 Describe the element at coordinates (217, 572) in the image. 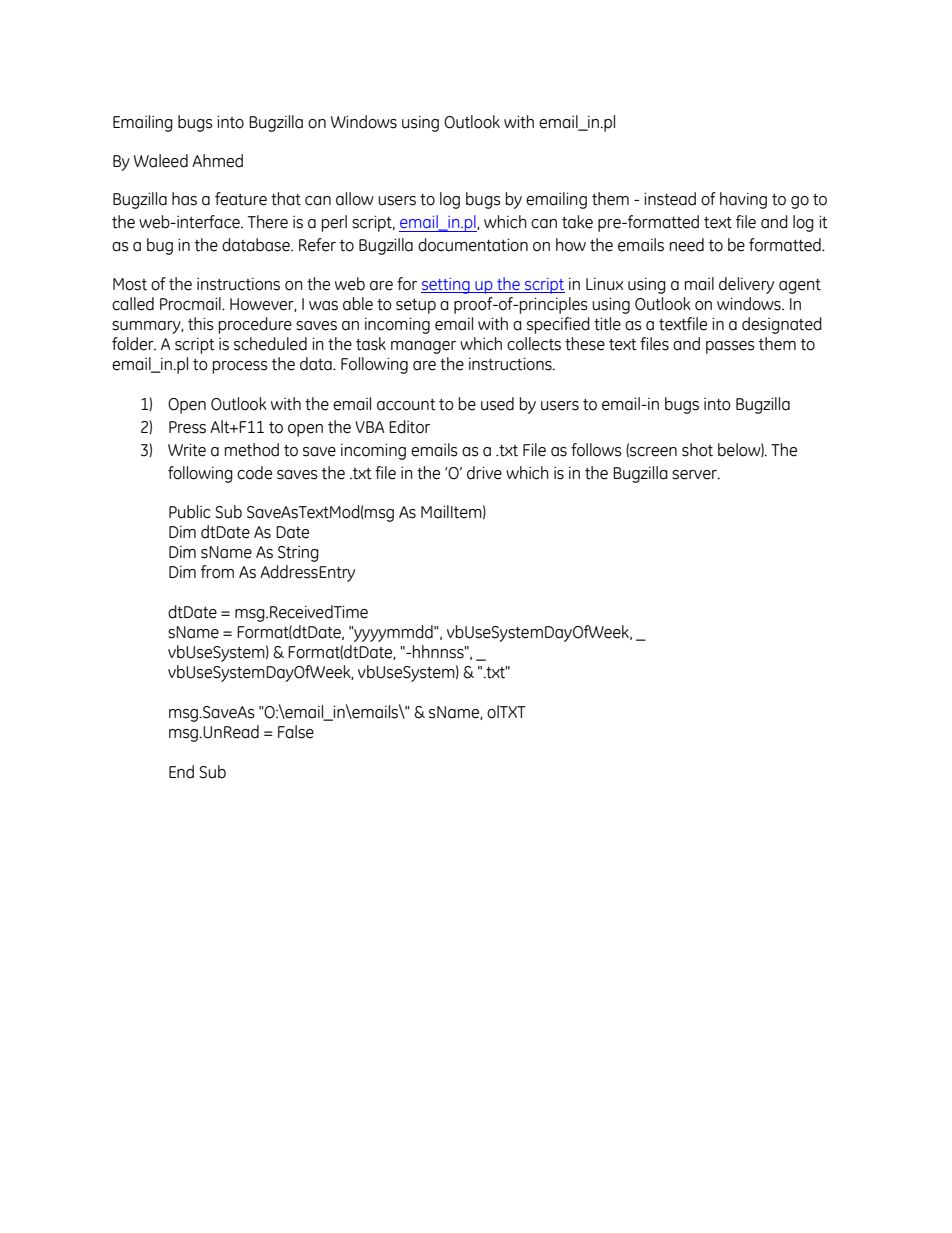

I see `from` at that location.
